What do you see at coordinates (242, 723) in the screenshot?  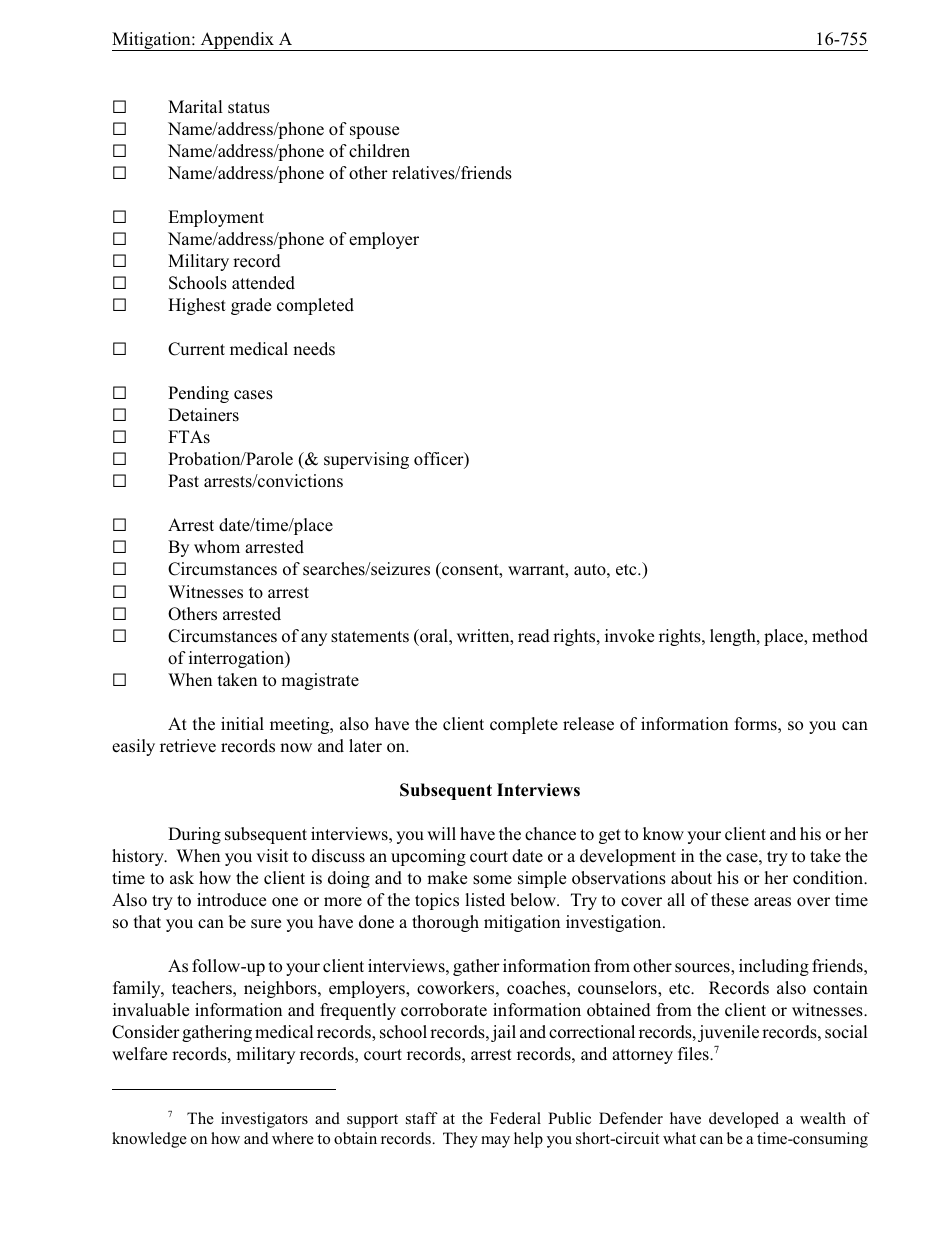 I see `initial` at bounding box center [242, 723].
